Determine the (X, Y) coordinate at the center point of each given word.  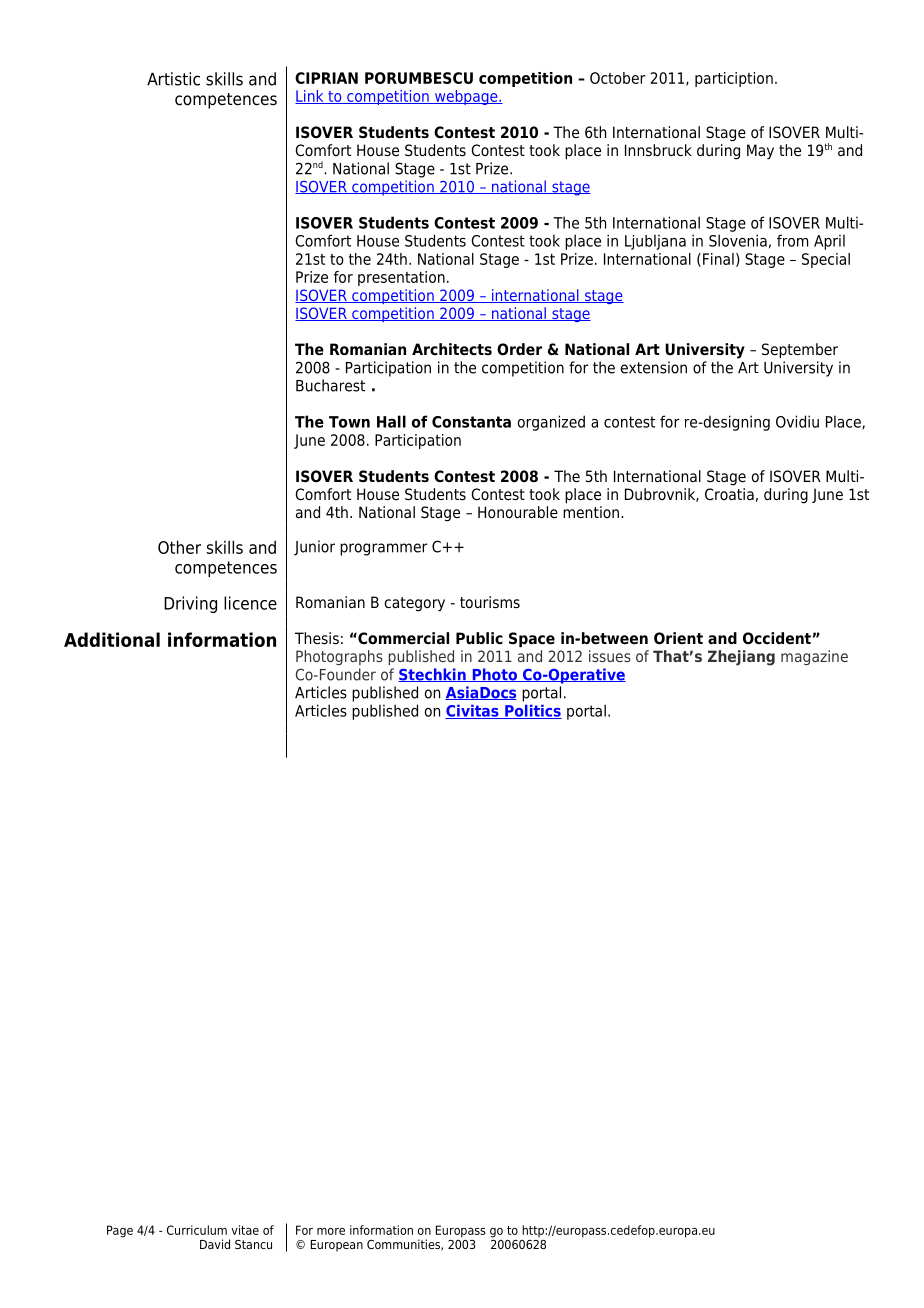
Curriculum (197, 1230)
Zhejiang (741, 658)
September (800, 351)
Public (479, 638)
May (760, 152)
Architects (452, 349)
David (215, 1244)
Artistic (173, 79)
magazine (814, 657)
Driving (190, 604)
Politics (532, 711)
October (618, 78)
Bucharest (330, 385)
